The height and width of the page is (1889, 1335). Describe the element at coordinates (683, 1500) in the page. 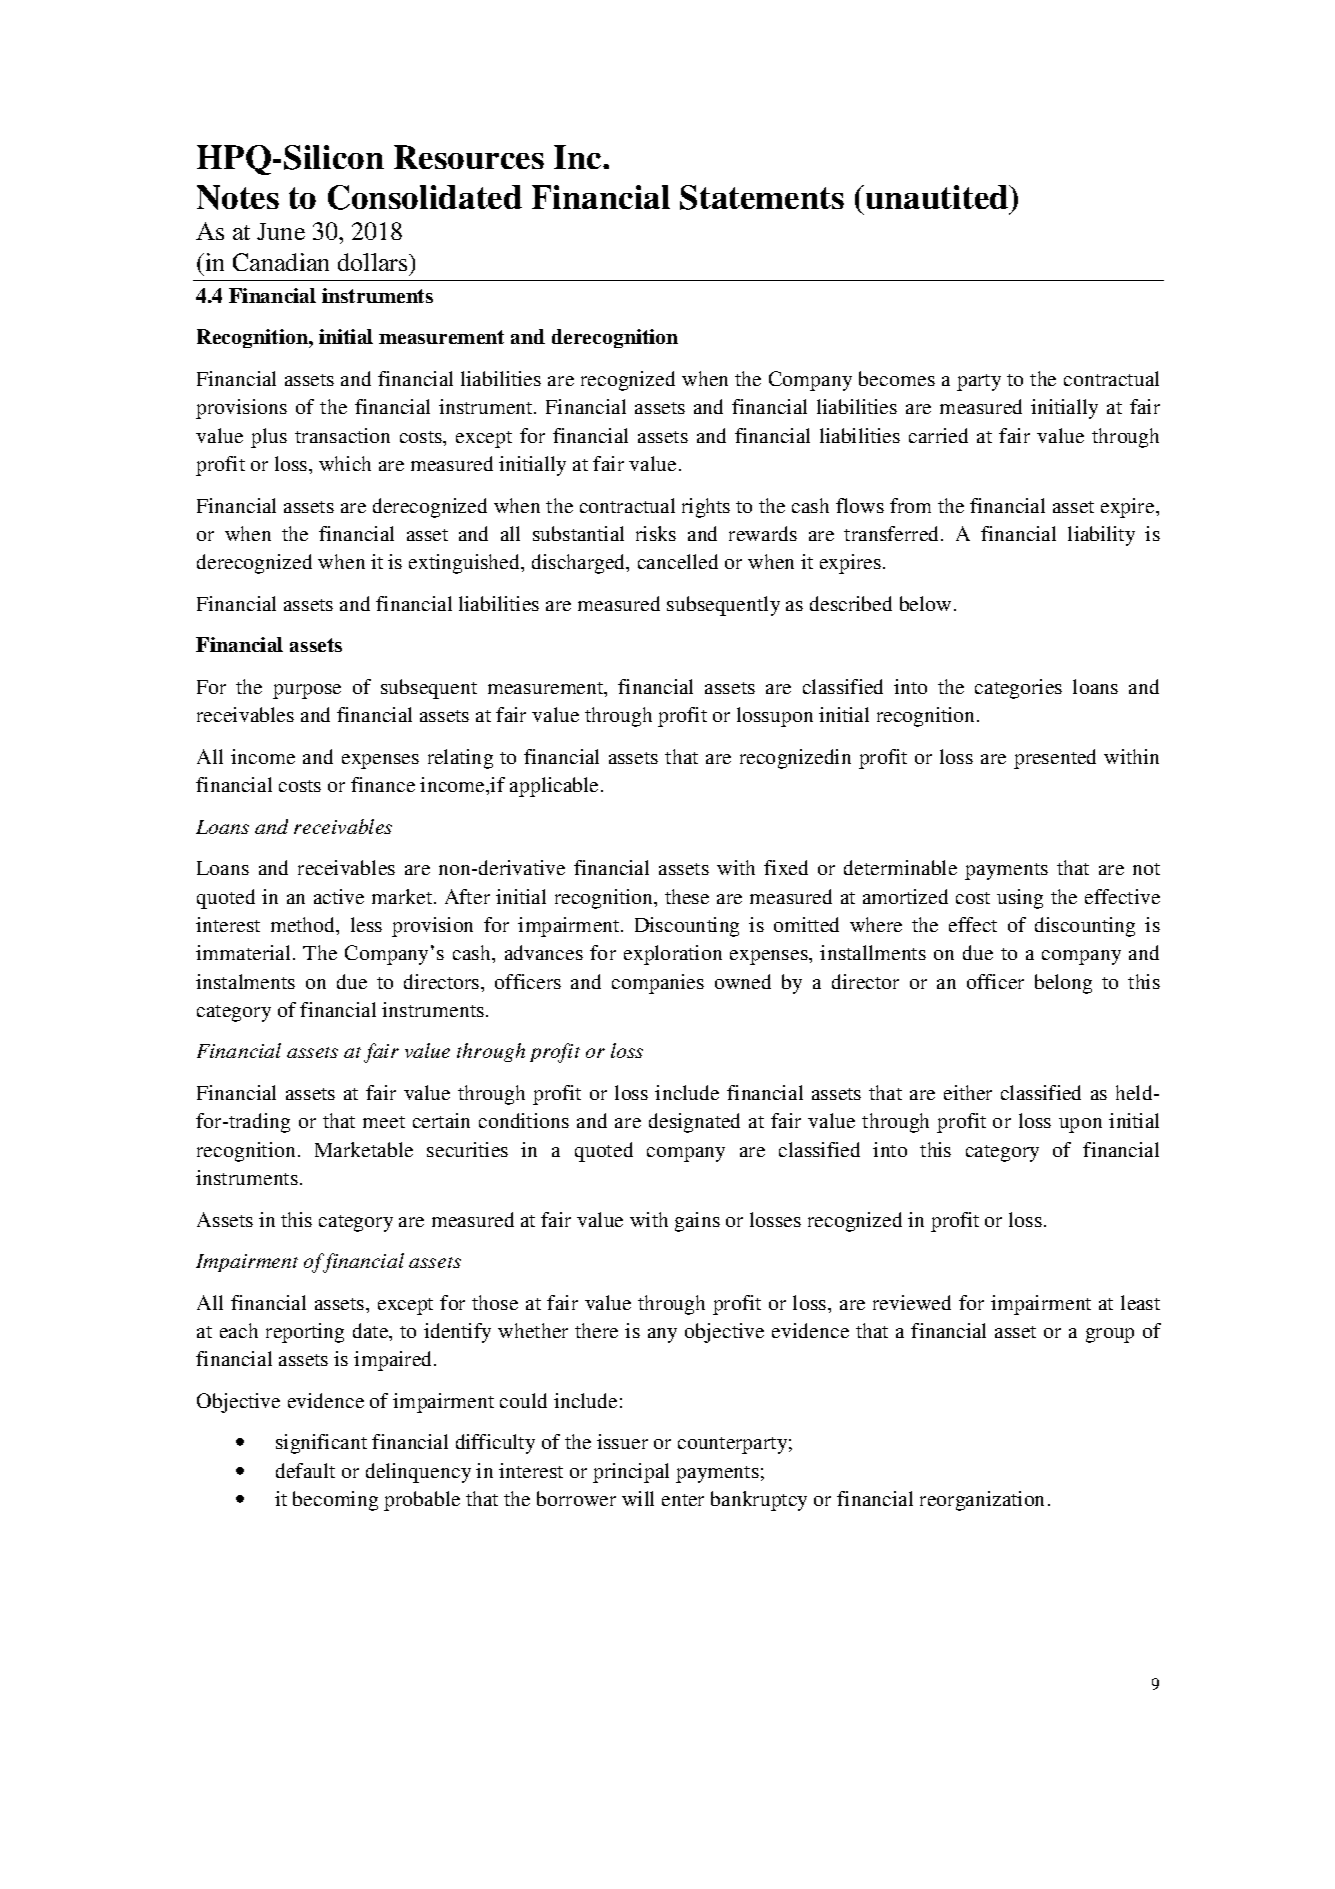

I see `enter` at that location.
